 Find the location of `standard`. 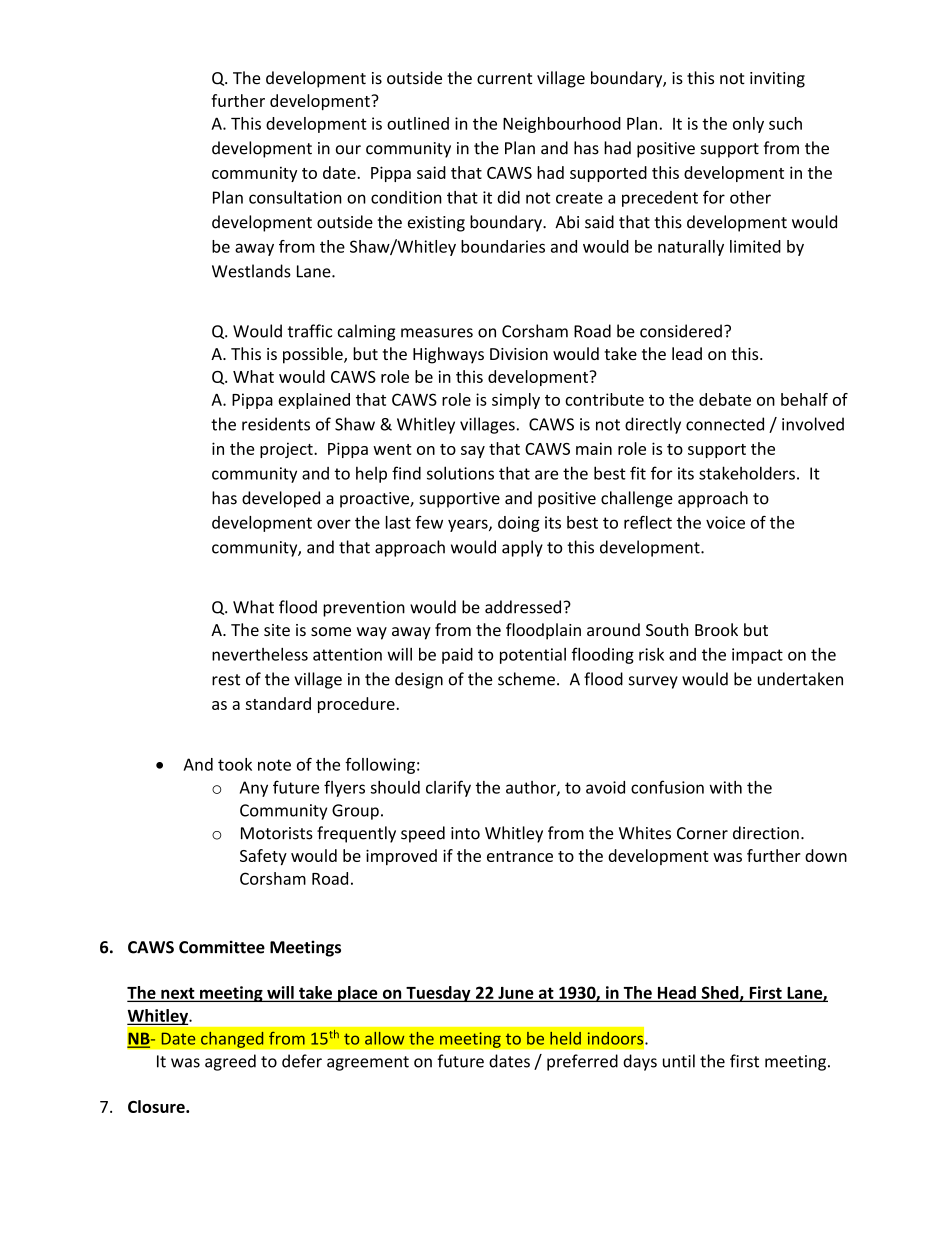

standard is located at coordinates (278, 703).
